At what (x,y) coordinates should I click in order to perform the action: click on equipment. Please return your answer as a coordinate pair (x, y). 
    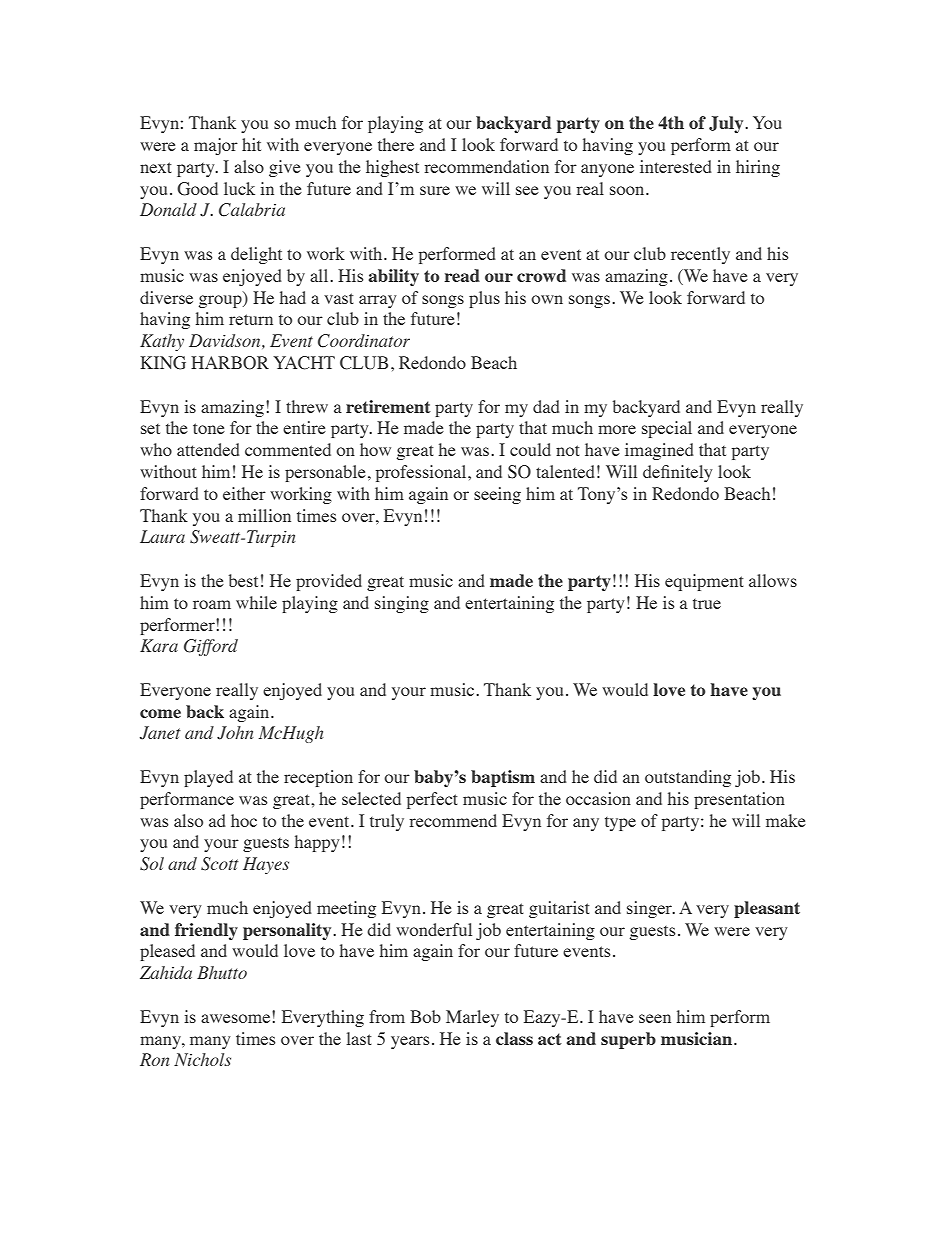
    Looking at the image, I should click on (704, 582).
